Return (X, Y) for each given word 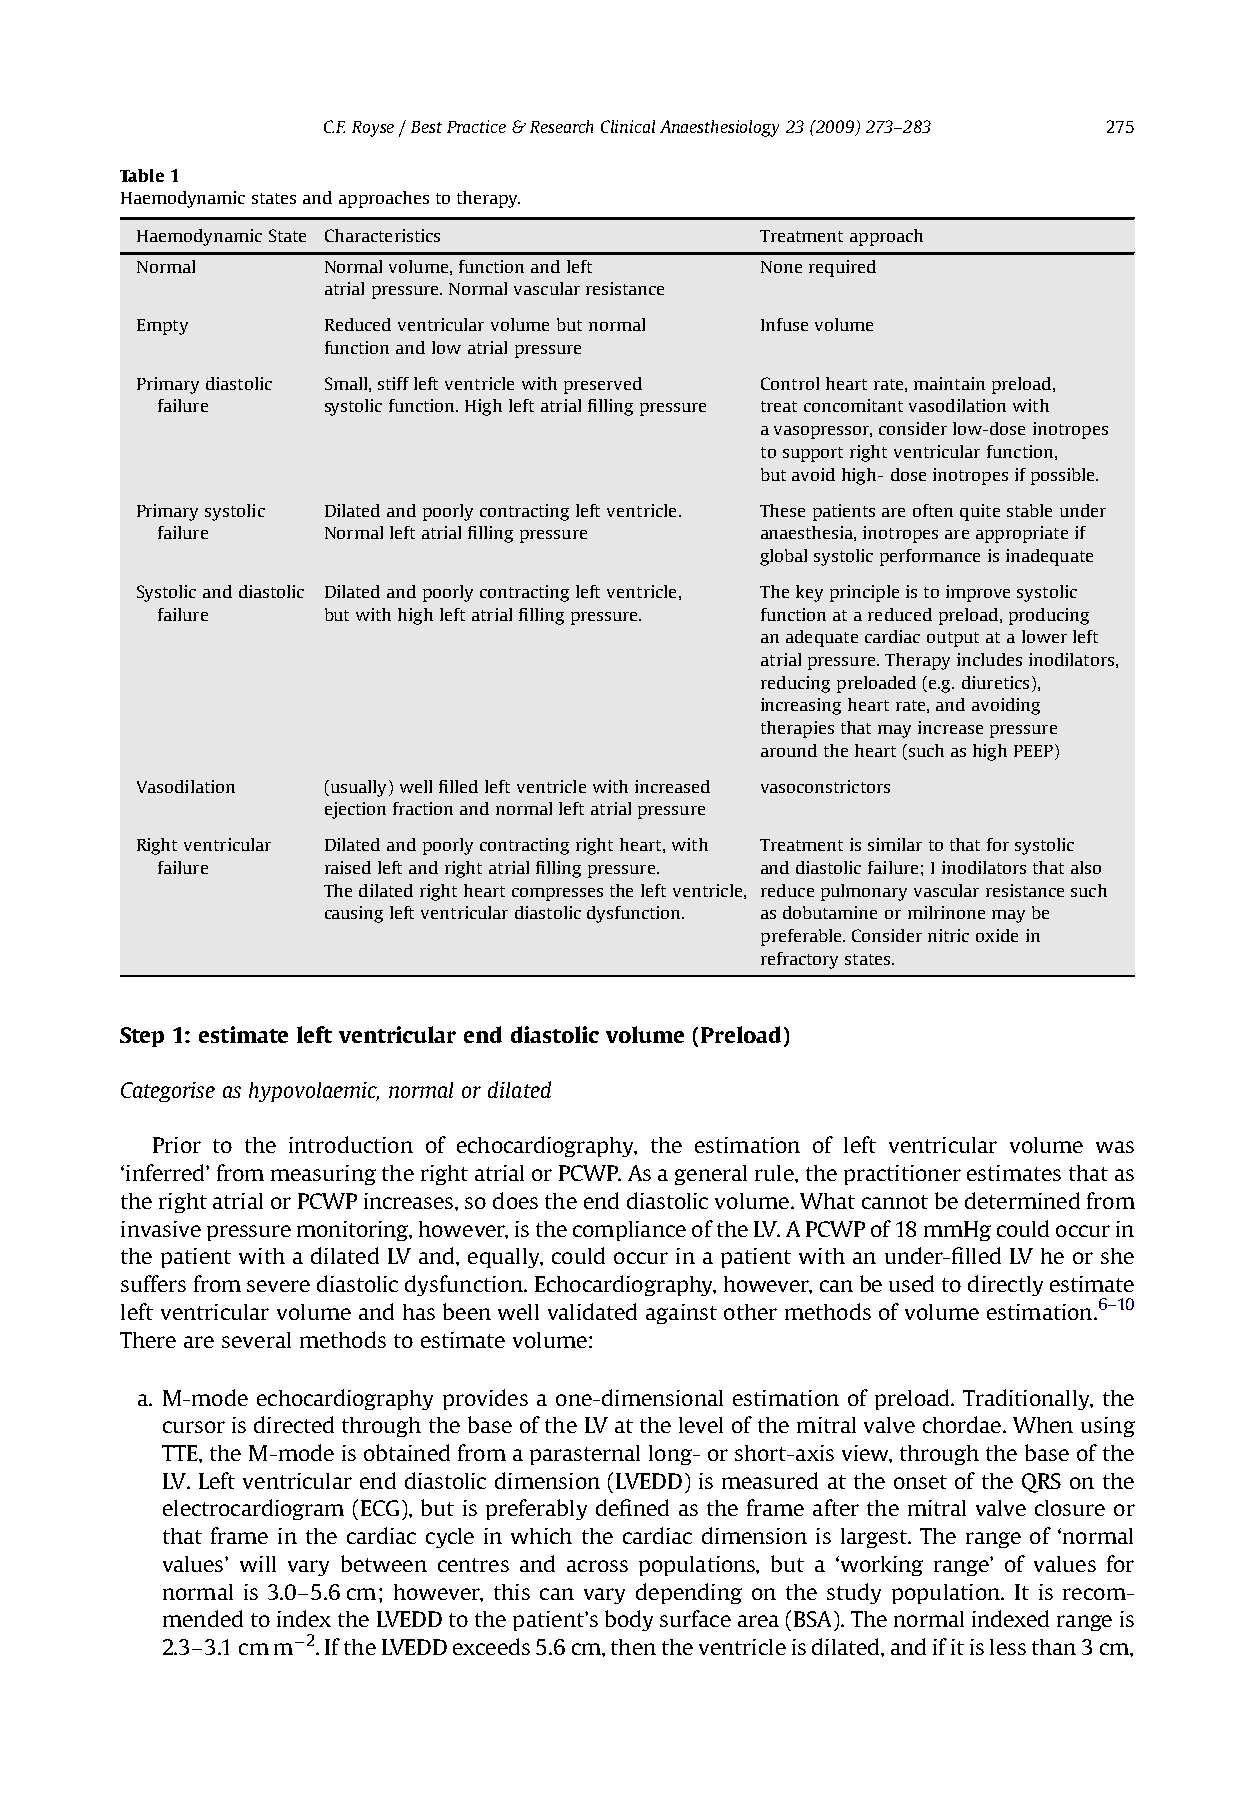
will (258, 1564)
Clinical (628, 126)
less (1008, 1647)
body (629, 1620)
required (842, 268)
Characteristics (382, 235)
